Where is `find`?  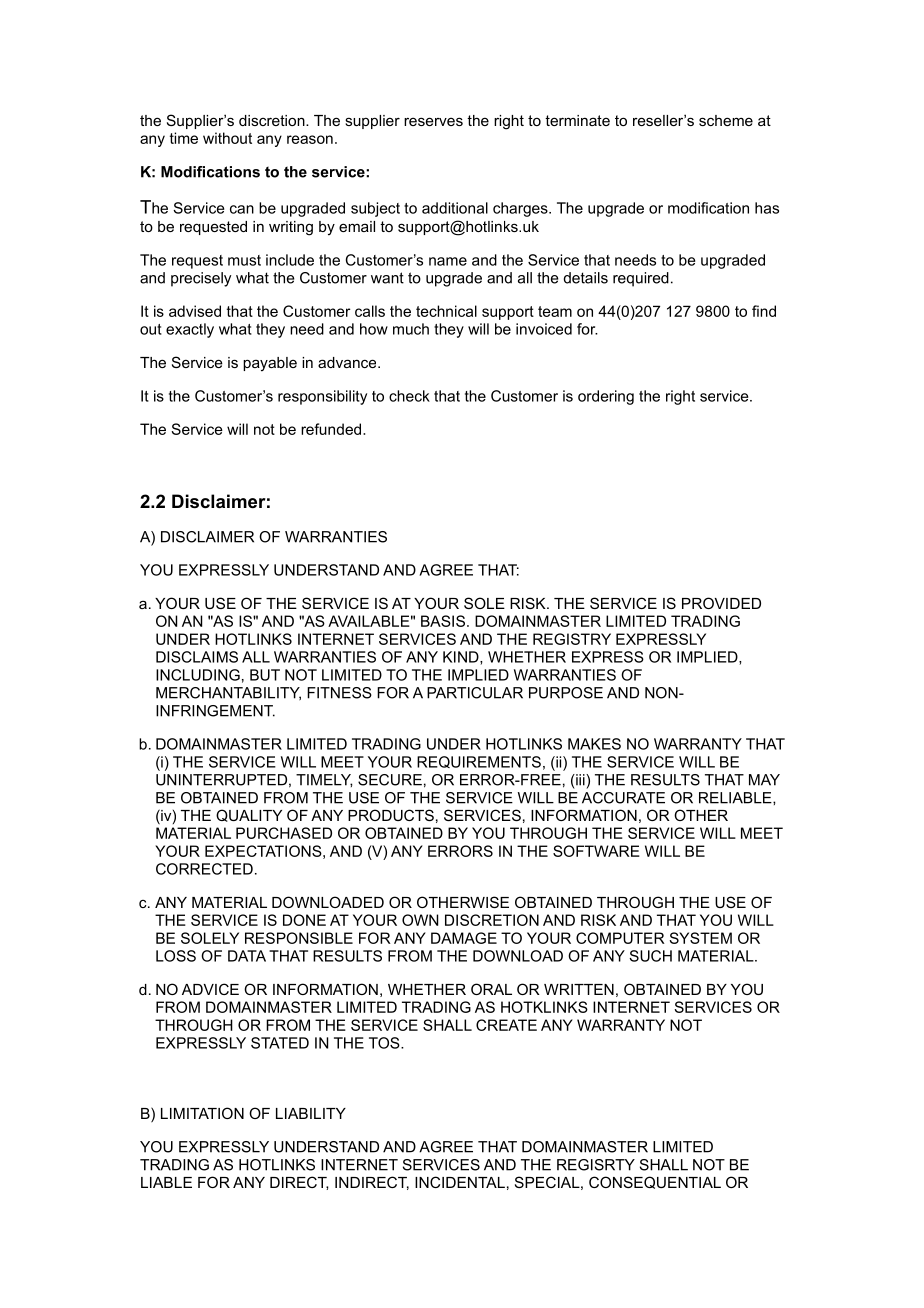 find is located at coordinates (764, 311).
